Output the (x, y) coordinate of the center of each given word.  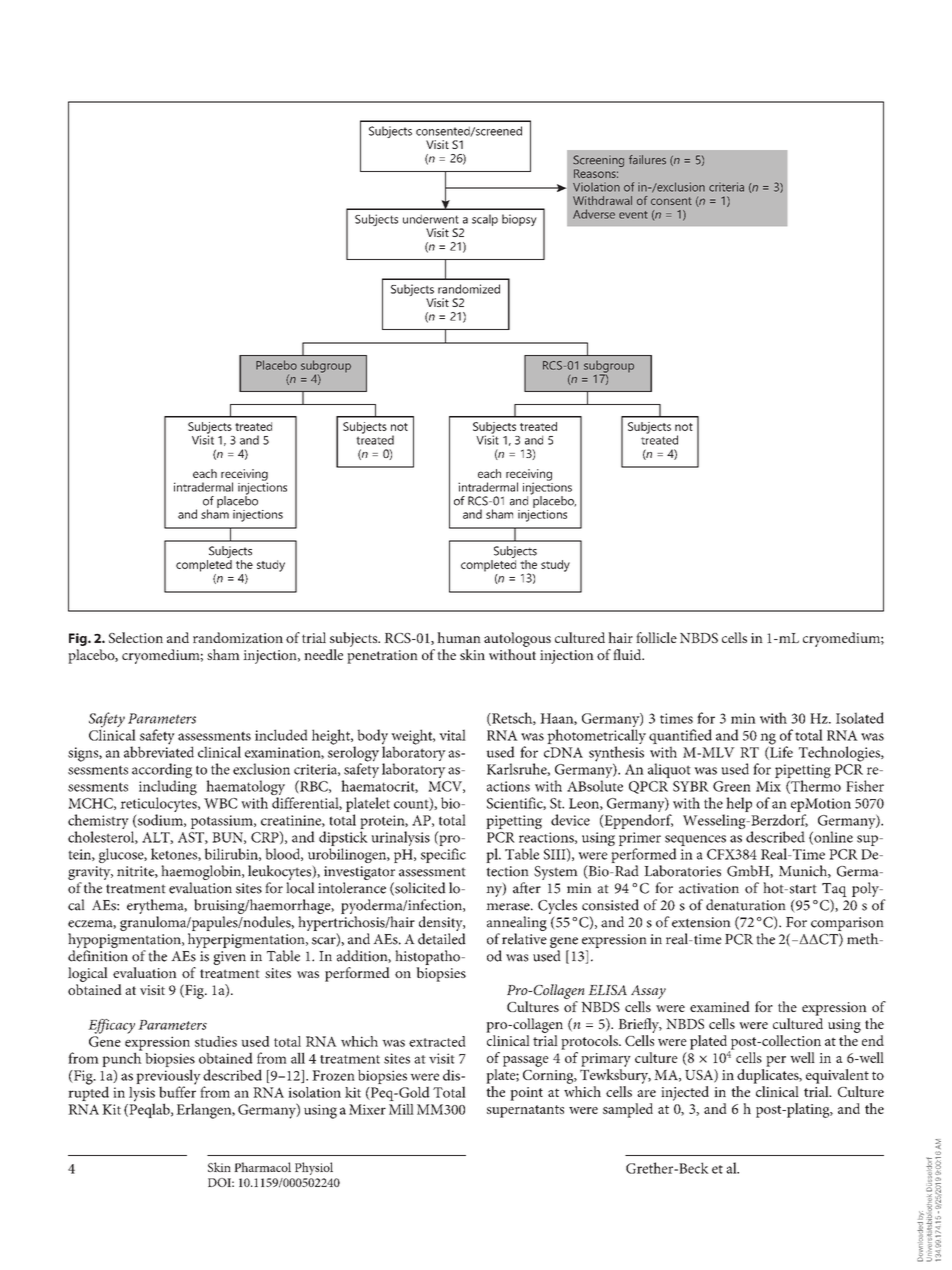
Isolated (860, 718)
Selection (136, 637)
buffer (177, 1091)
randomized (469, 289)
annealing (517, 923)
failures (647, 160)
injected (685, 1093)
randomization (238, 637)
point (526, 1094)
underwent (431, 219)
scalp (485, 220)
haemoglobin (202, 874)
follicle (656, 637)
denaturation (746, 905)
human (459, 637)
